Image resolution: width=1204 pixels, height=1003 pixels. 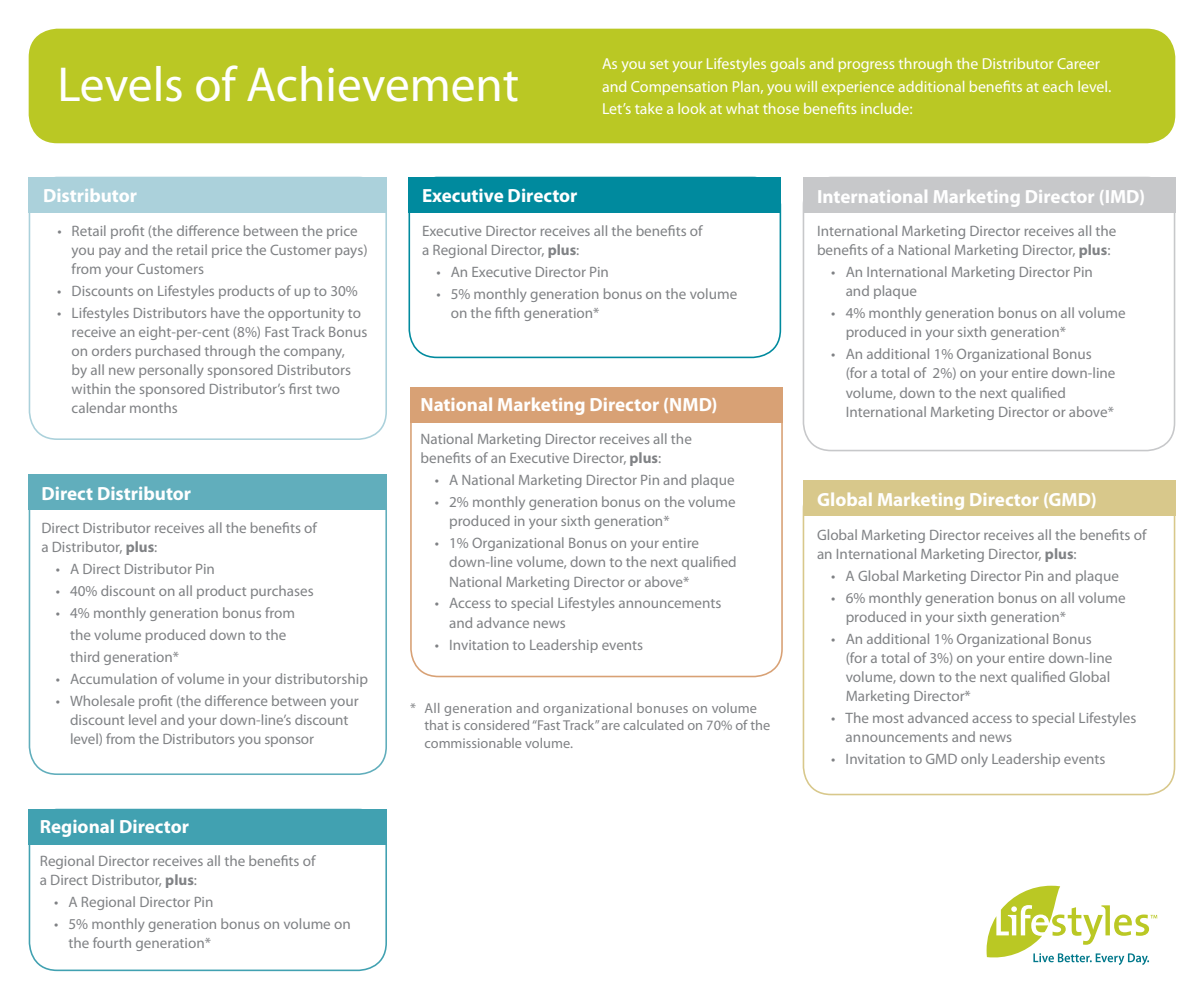 What do you see at coordinates (1058, 86) in the screenshot?
I see `each` at bounding box center [1058, 86].
